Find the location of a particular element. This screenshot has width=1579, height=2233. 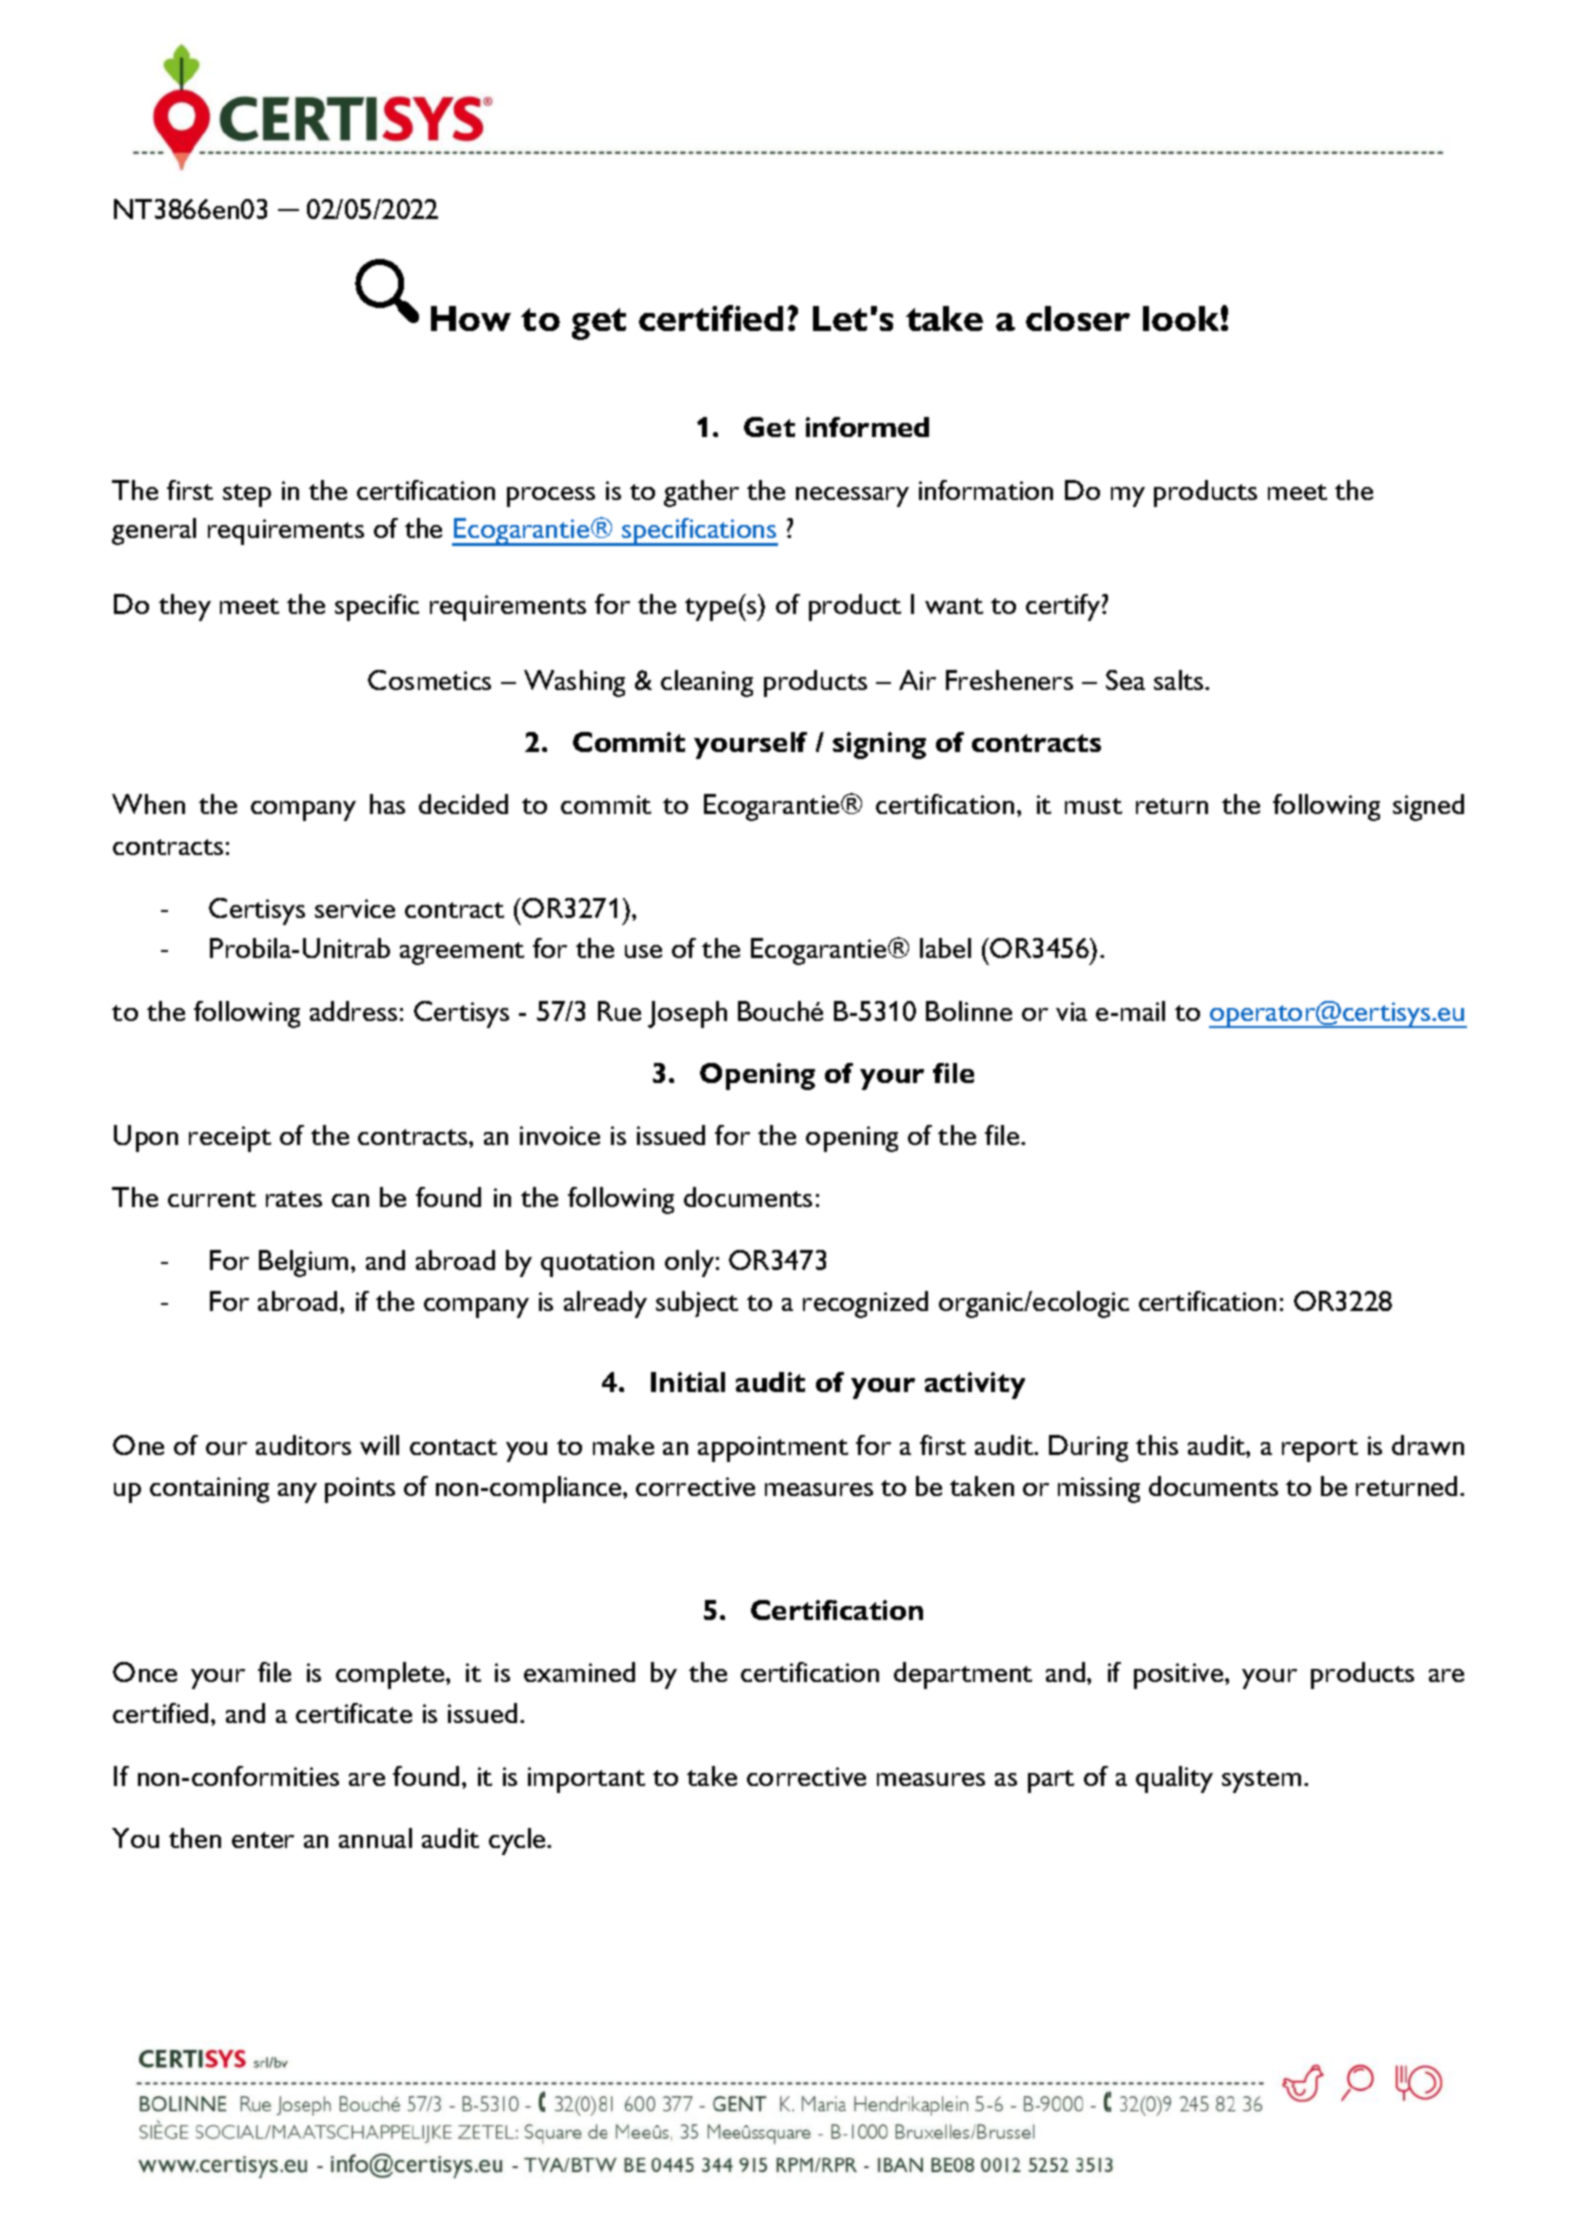

via is located at coordinates (1071, 1011).
